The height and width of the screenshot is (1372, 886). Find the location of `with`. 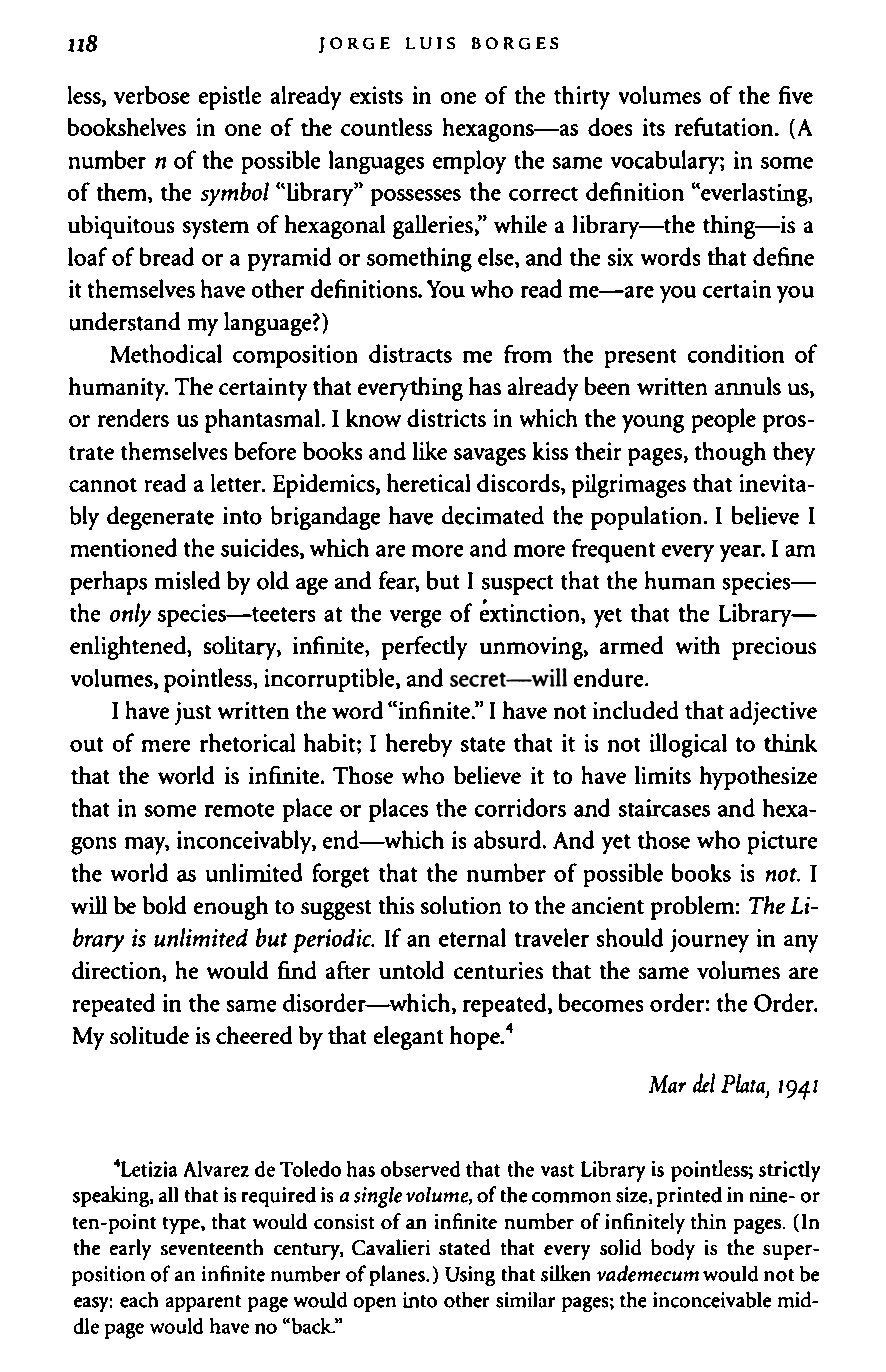

with is located at coordinates (698, 645).
